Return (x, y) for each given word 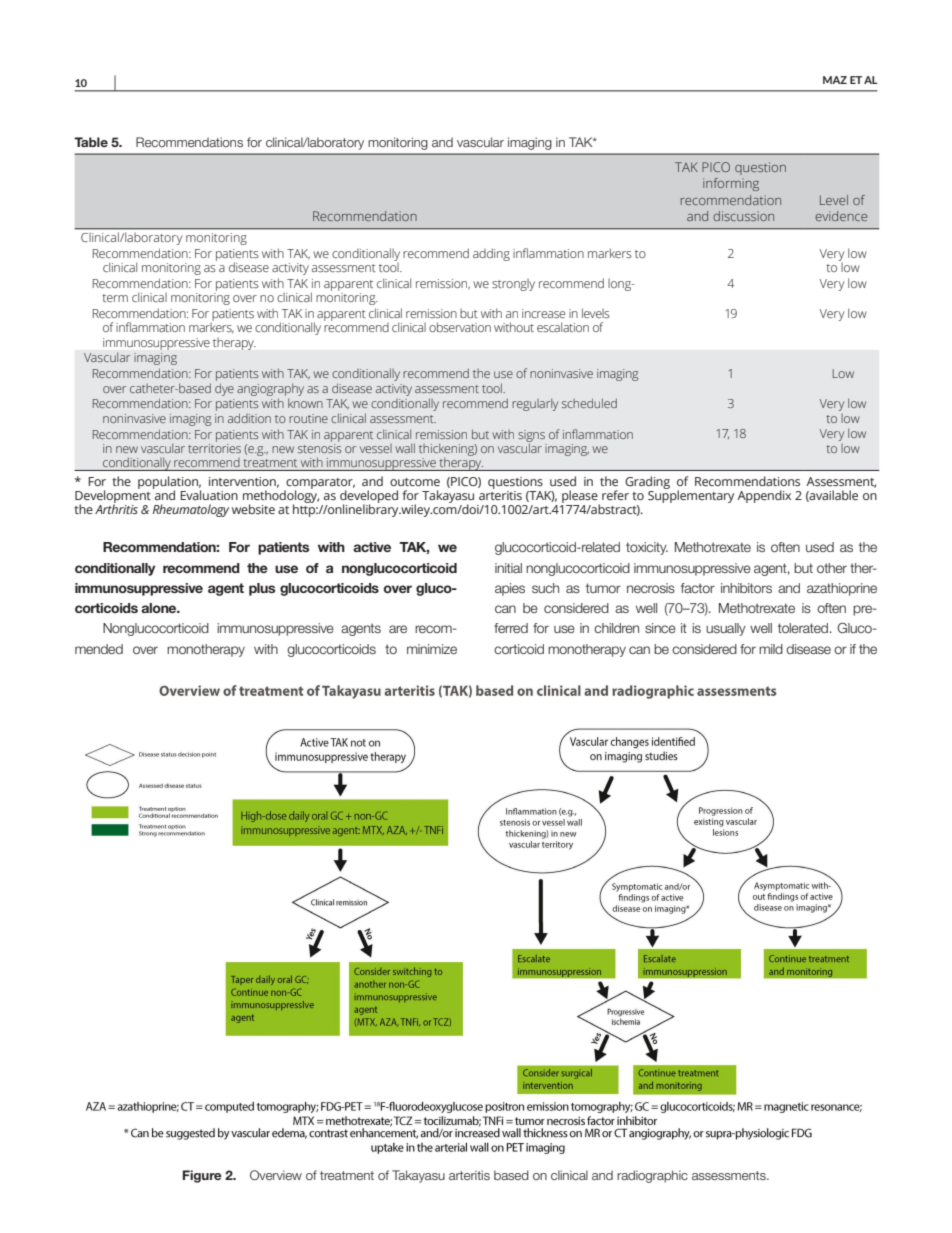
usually (726, 629)
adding (491, 254)
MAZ (835, 80)
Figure (202, 1176)
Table (91, 142)
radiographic (652, 1176)
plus (262, 589)
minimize (432, 649)
